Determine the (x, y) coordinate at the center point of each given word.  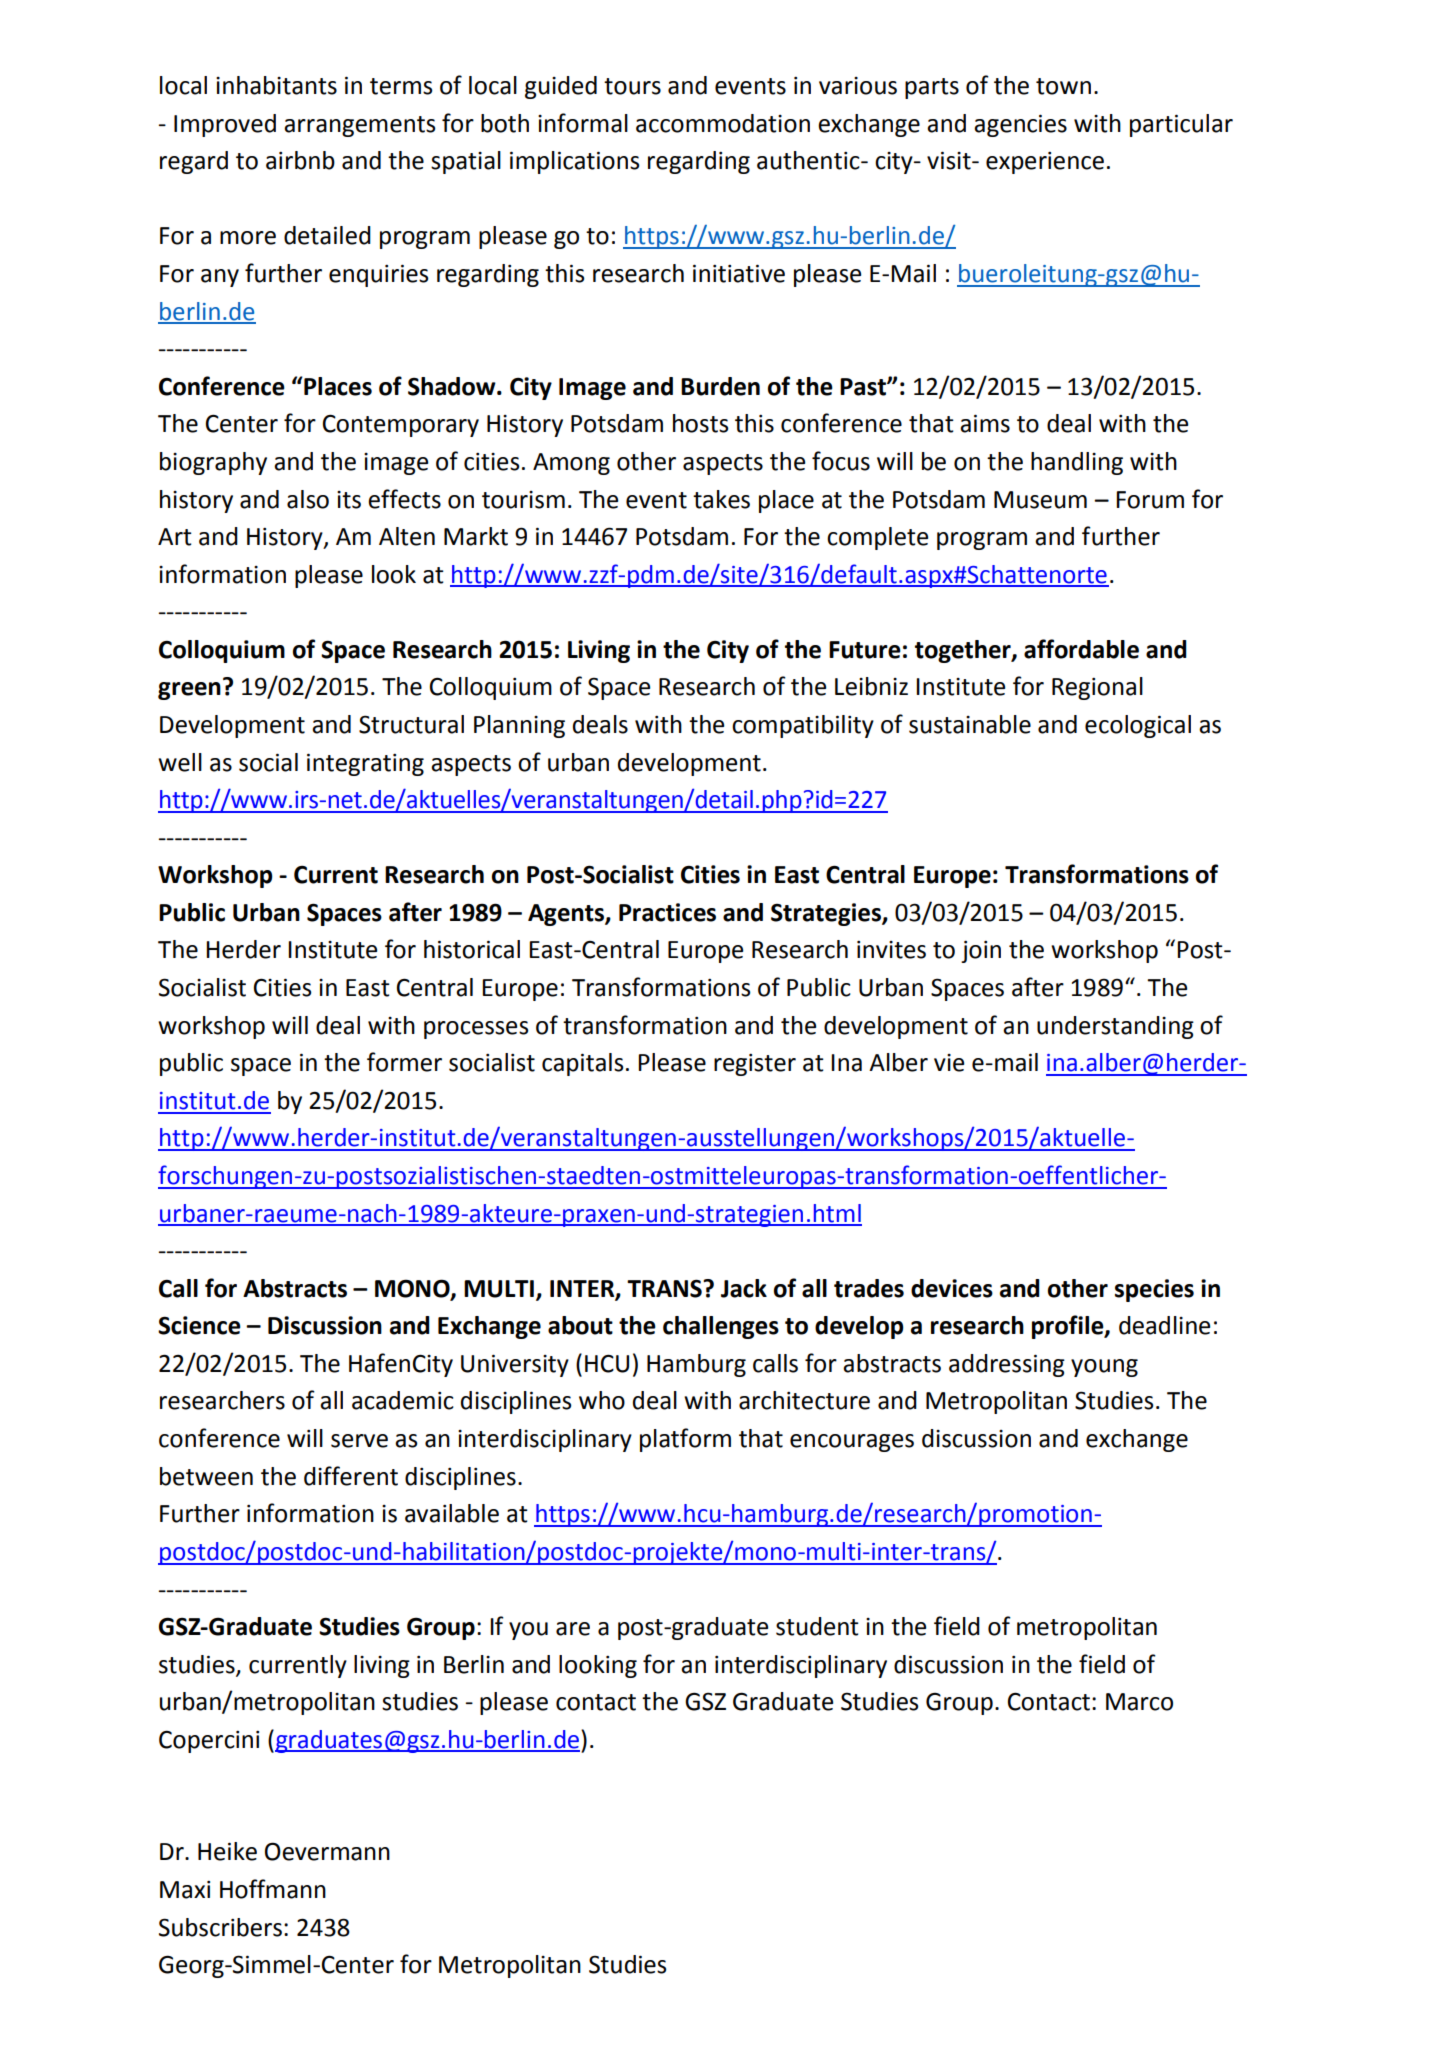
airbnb (300, 160)
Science (199, 1325)
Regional (1097, 688)
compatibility (803, 726)
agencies (1020, 125)
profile (1069, 1327)
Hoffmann (273, 1889)
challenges (721, 1327)
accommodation (723, 123)
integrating (365, 764)
